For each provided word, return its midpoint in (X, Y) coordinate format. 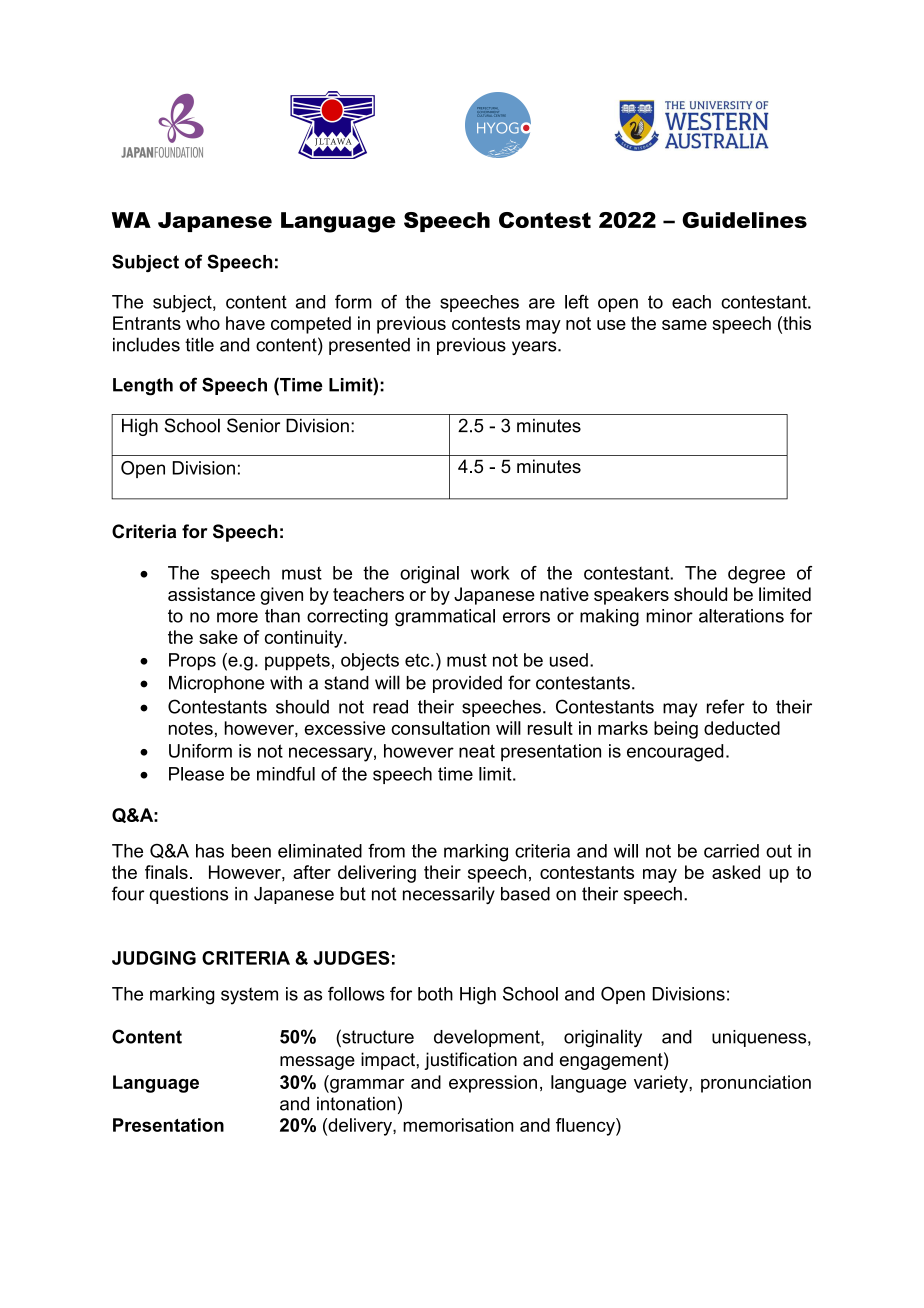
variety (662, 1084)
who (203, 323)
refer (726, 706)
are (542, 303)
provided (467, 684)
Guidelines (744, 220)
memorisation (458, 1125)
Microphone (217, 684)
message (317, 1063)
